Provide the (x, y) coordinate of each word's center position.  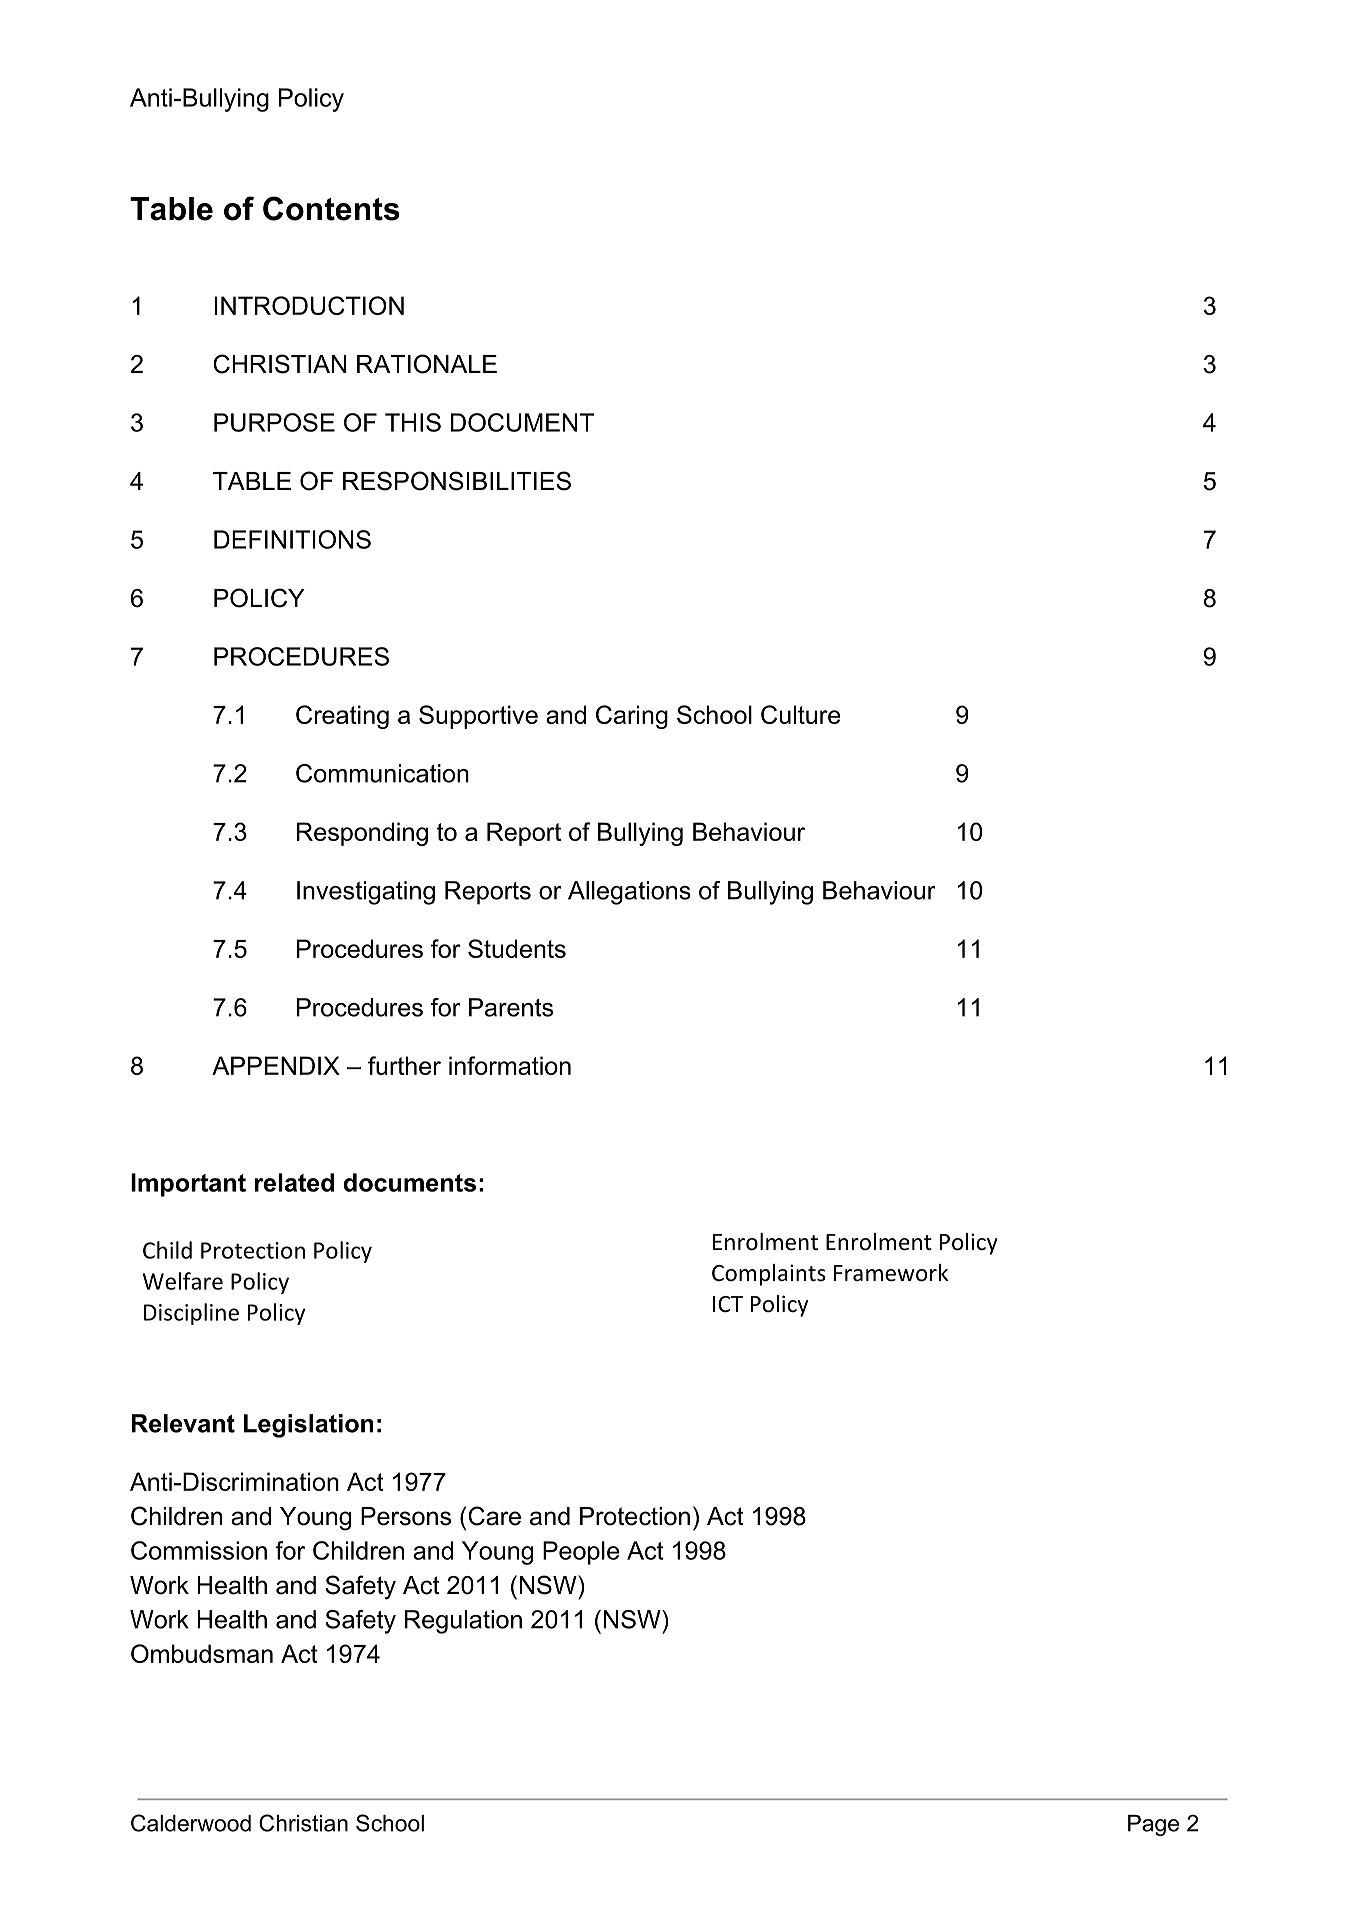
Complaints (769, 1275)
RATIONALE (427, 364)
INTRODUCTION (309, 305)
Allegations (629, 893)
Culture (800, 714)
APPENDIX (276, 1065)
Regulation (463, 1622)
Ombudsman (202, 1653)
